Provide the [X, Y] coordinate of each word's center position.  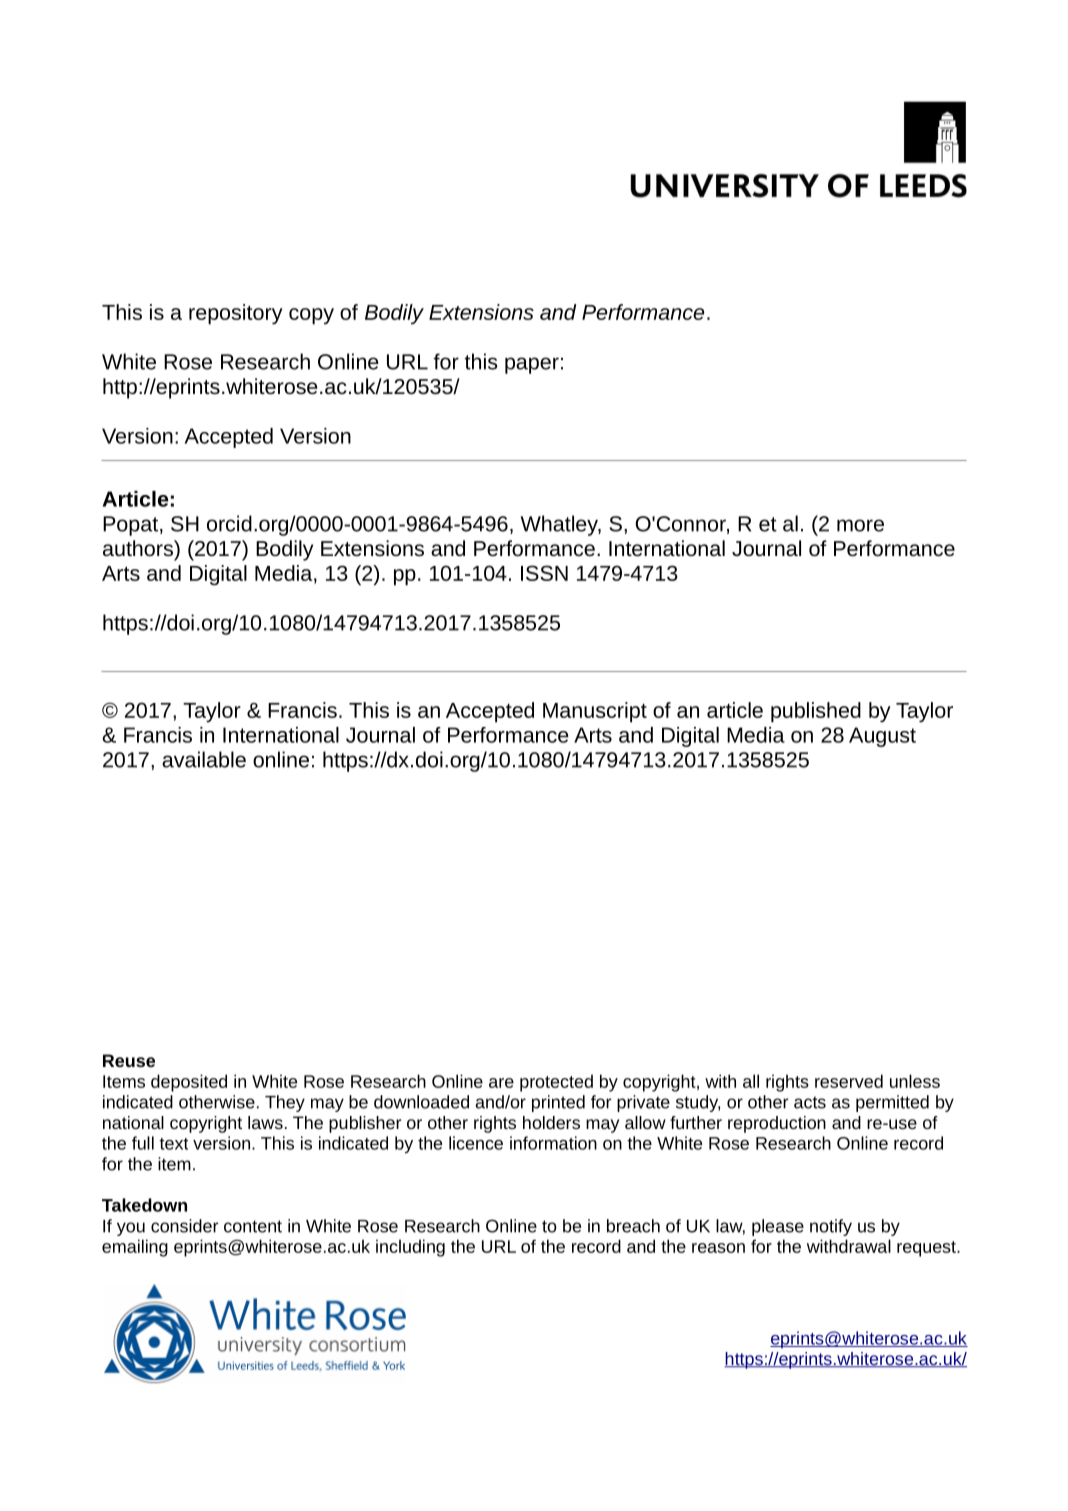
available [204, 759]
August [882, 737]
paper [532, 365]
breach [633, 1226]
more [860, 525]
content [253, 1226]
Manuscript [595, 712]
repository [236, 314]
